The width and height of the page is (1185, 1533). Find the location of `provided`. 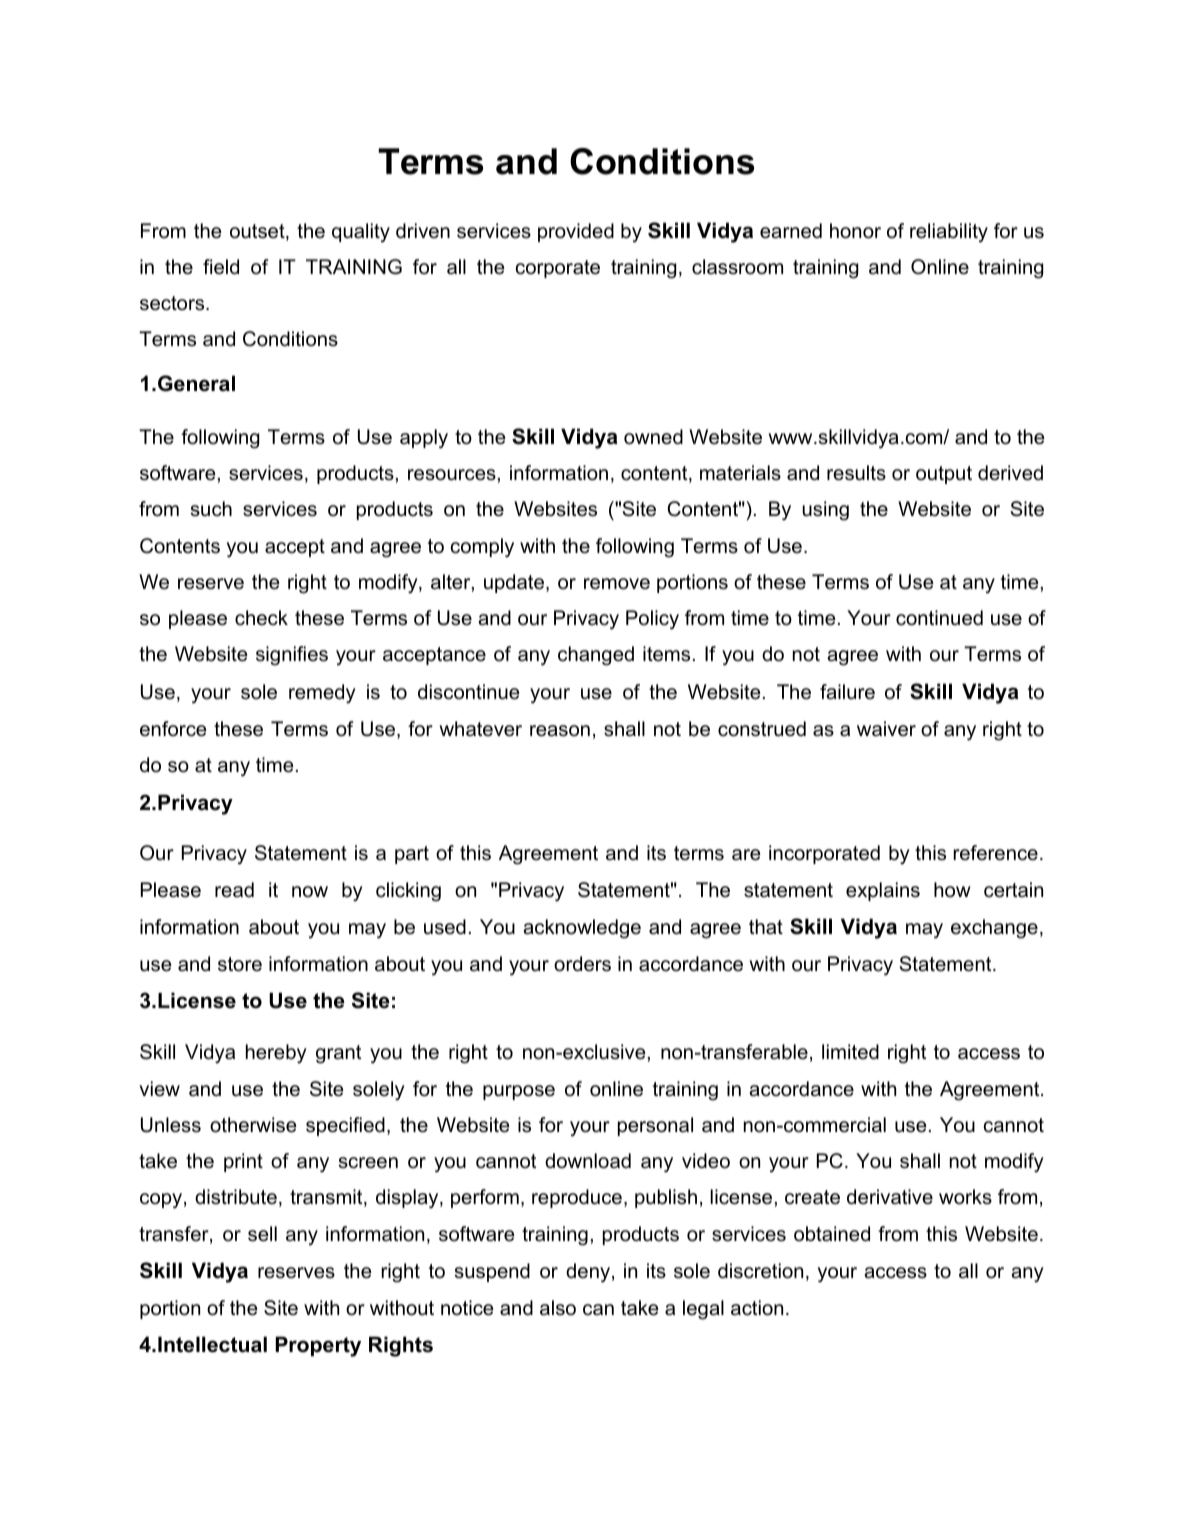

provided is located at coordinates (576, 232).
